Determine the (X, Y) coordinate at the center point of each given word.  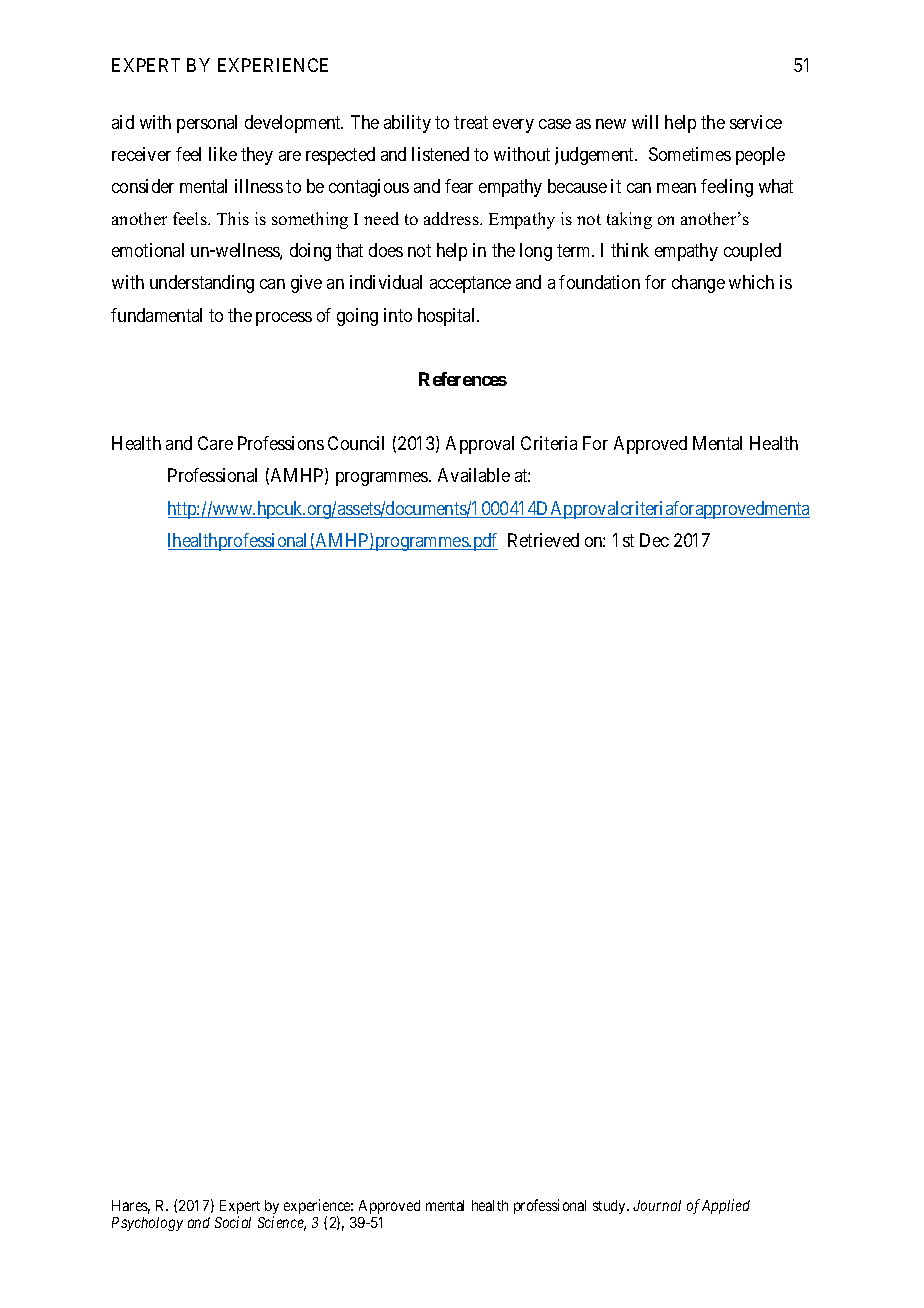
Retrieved (543, 540)
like (223, 154)
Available (474, 475)
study (611, 1207)
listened (440, 154)
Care (215, 443)
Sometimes (690, 154)
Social (233, 1222)
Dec (654, 540)
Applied (726, 1206)
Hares (131, 1207)
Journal (657, 1205)
